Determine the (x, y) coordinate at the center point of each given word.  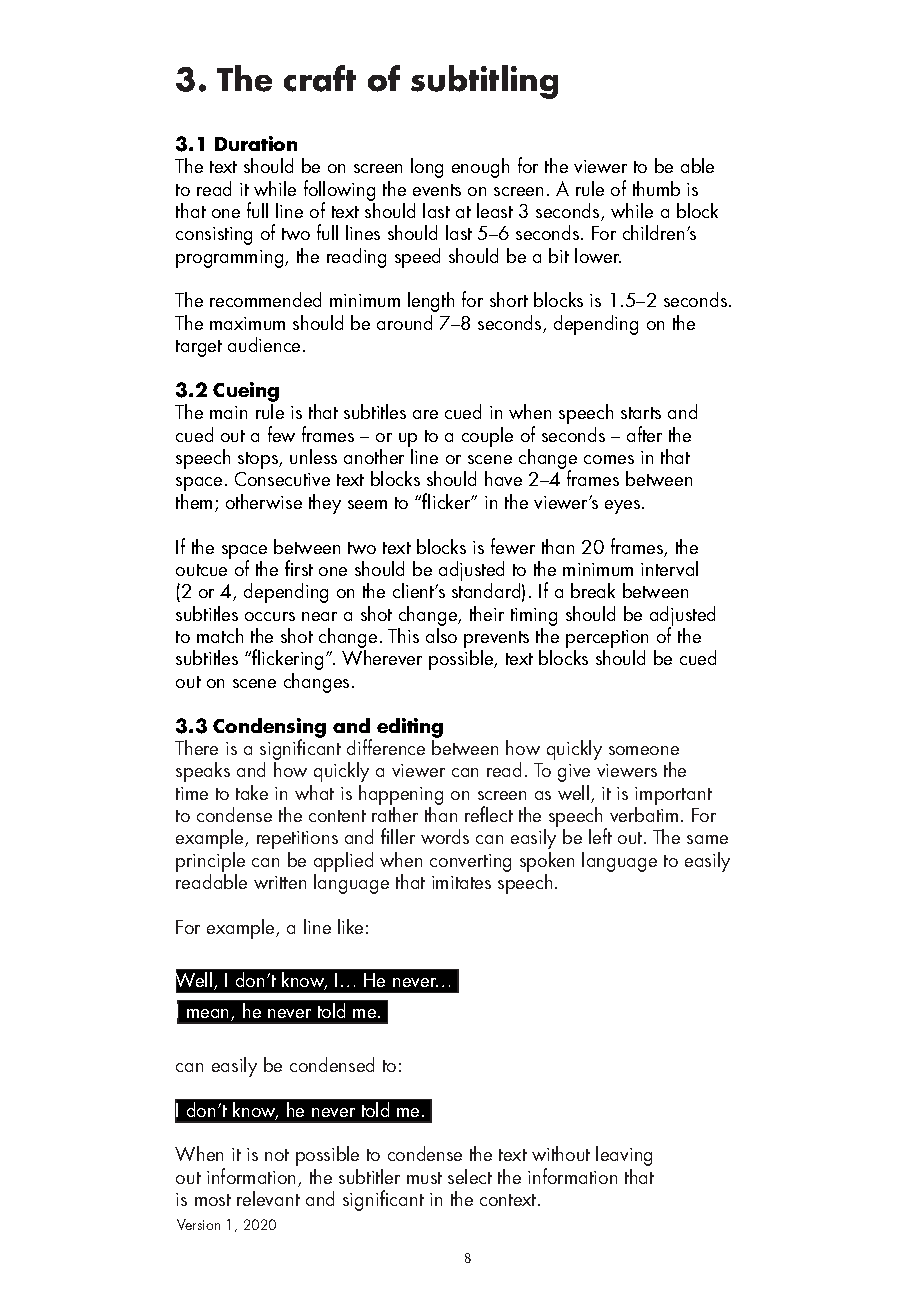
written (280, 882)
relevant (268, 1198)
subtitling (484, 82)
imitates (461, 882)
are (425, 414)
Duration (256, 143)
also (441, 635)
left (600, 836)
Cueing (246, 393)
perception (607, 640)
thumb (656, 188)
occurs (270, 616)
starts (641, 413)
